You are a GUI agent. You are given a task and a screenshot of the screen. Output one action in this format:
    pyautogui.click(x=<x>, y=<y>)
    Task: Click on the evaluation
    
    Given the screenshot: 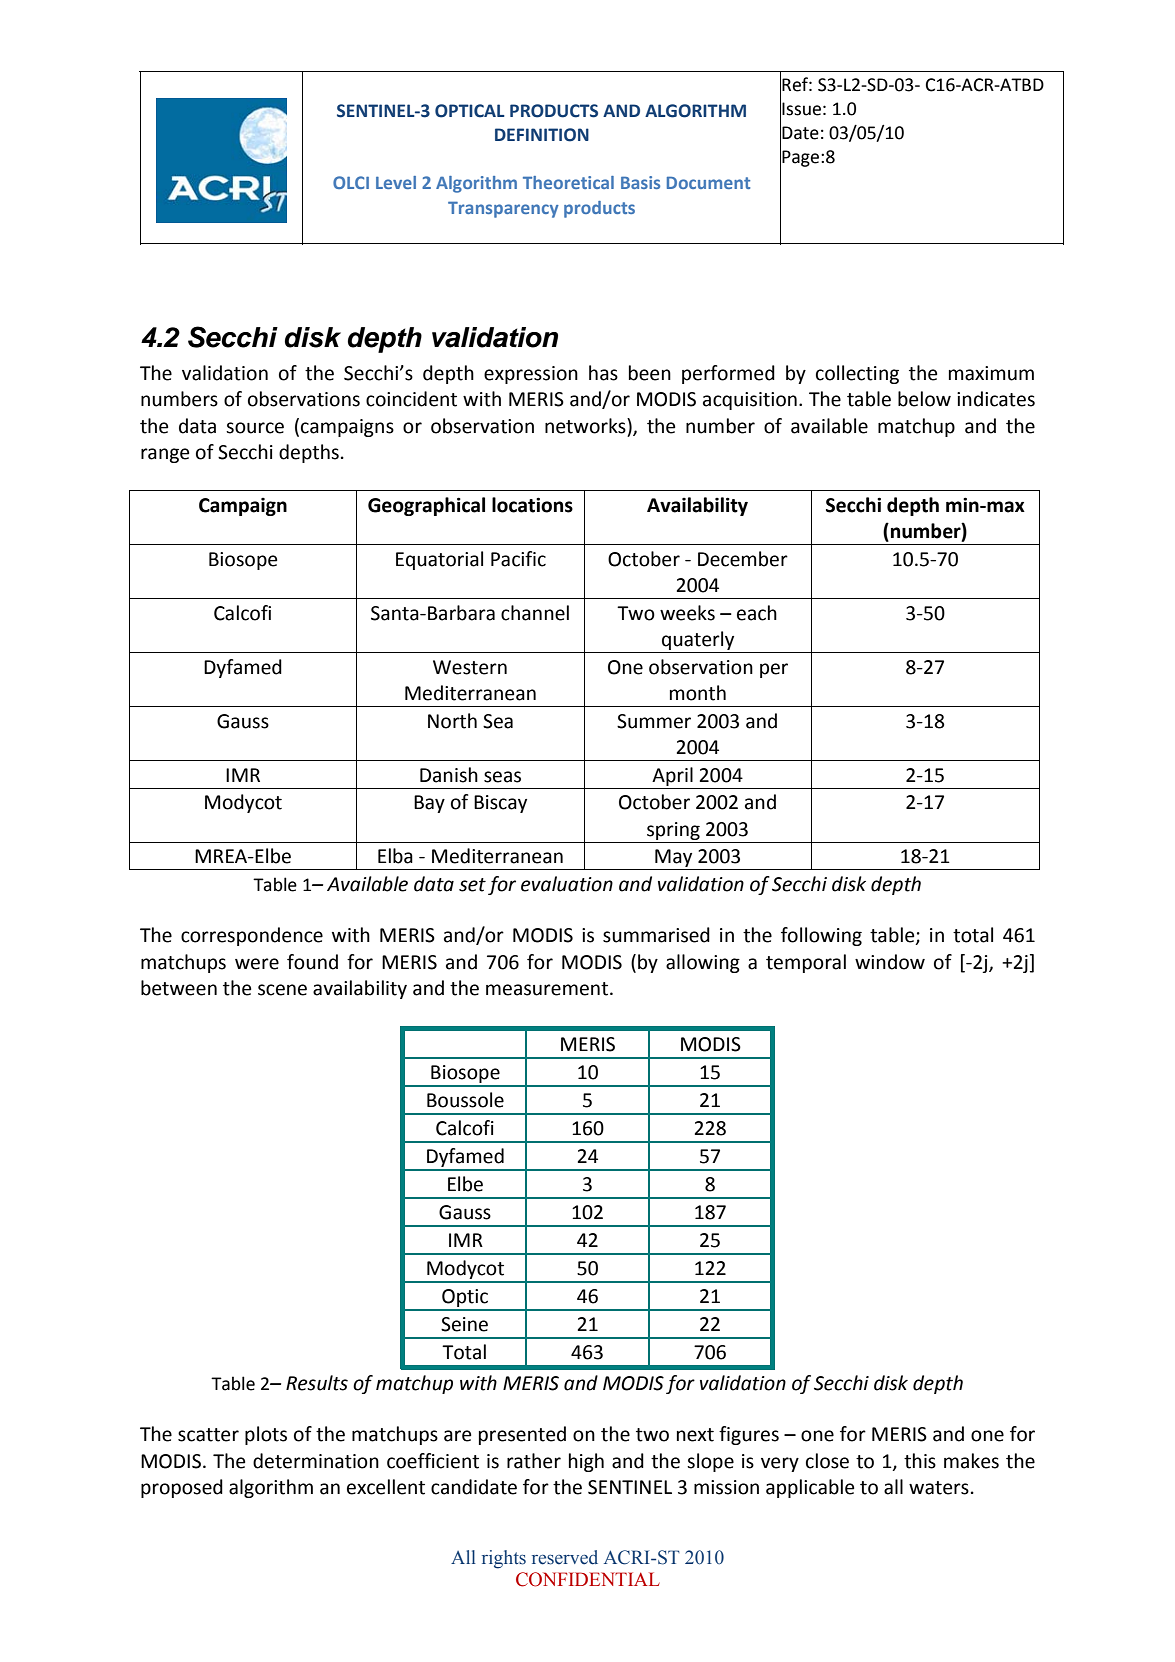 What is the action you would take?
    pyautogui.click(x=567, y=884)
